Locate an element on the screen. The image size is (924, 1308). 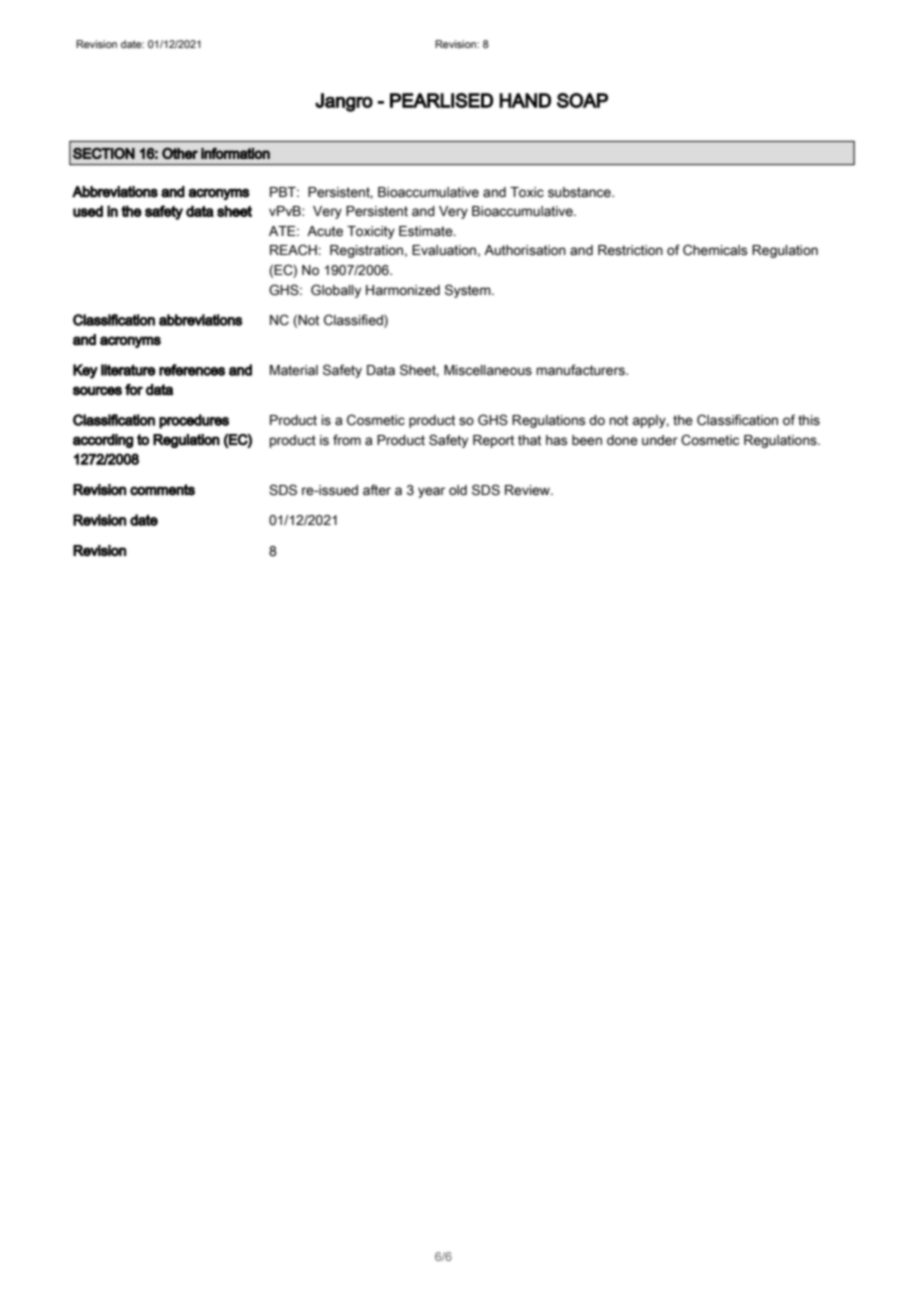
old is located at coordinates (458, 490).
